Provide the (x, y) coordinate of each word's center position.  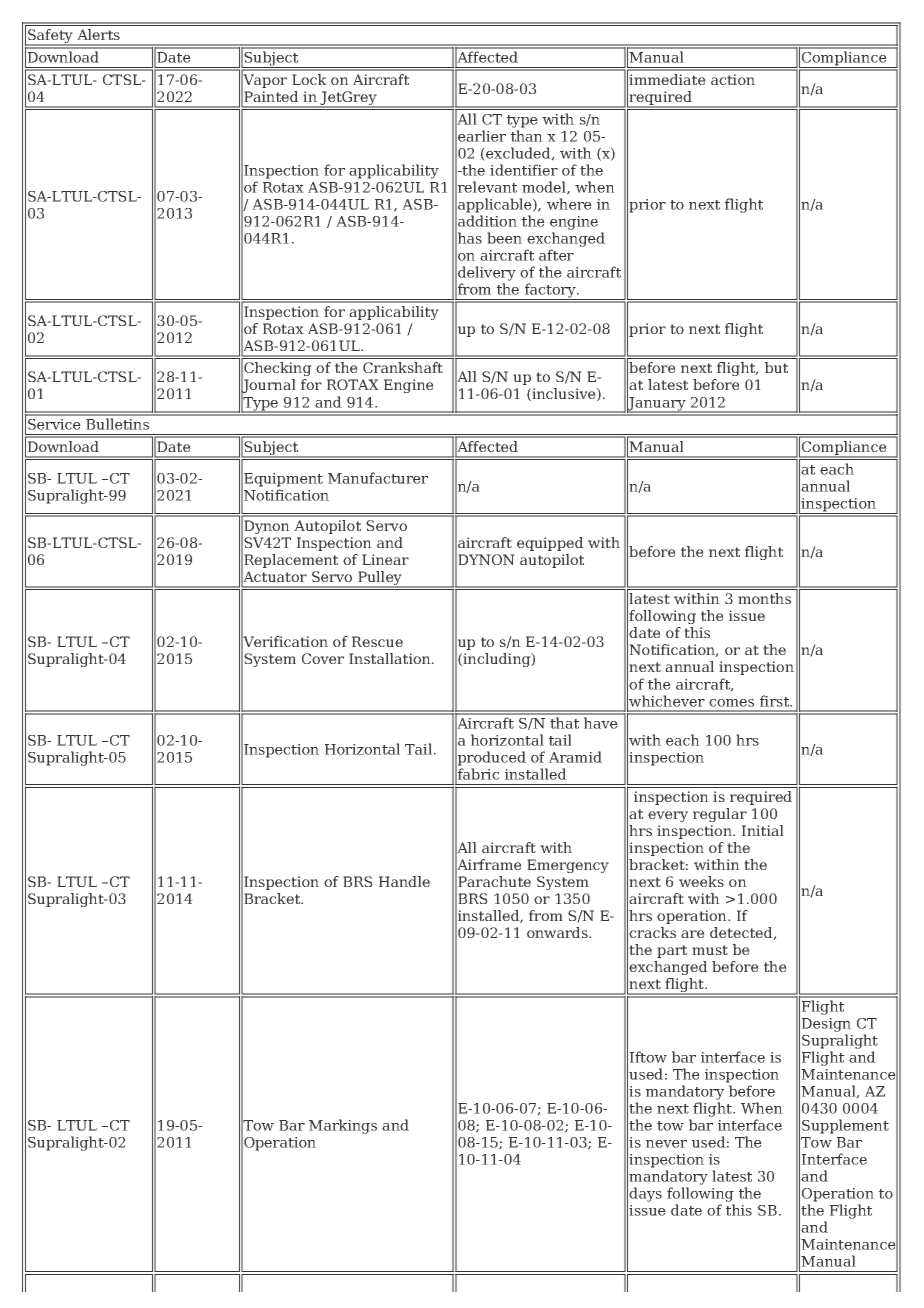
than (527, 136)
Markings (343, 1126)
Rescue (377, 641)
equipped (550, 544)
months (764, 598)
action (733, 79)
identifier (524, 170)
